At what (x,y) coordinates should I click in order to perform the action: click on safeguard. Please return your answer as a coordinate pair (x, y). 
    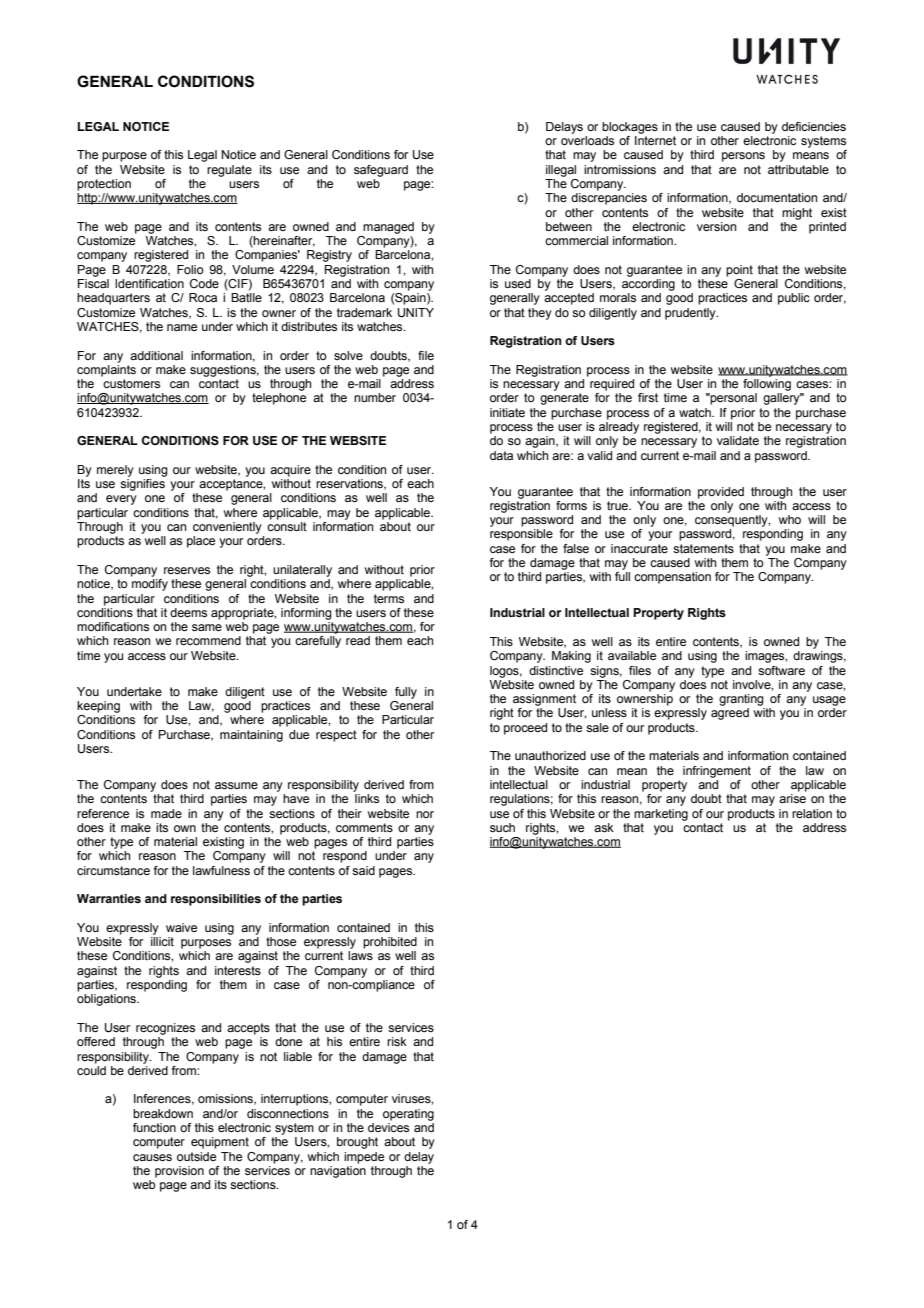
    Looking at the image, I should click on (381, 171).
